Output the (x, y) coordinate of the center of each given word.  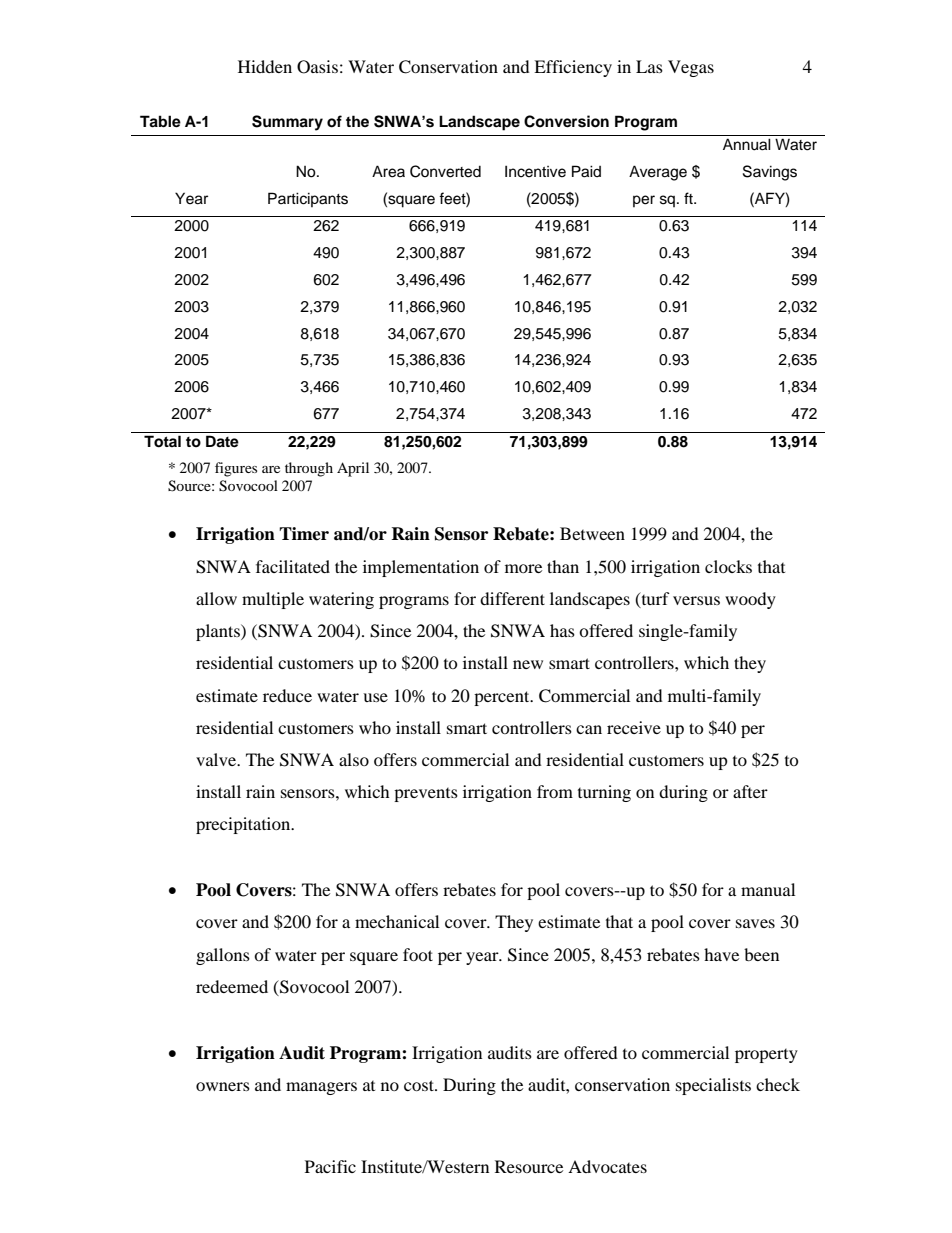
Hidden (265, 66)
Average (658, 173)
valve (217, 759)
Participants (308, 199)
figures (236, 469)
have (721, 954)
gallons (223, 956)
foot (418, 954)
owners (223, 1086)
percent (503, 698)
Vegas (691, 68)
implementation (421, 568)
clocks (728, 566)
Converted (445, 171)
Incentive (535, 171)
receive (634, 727)
